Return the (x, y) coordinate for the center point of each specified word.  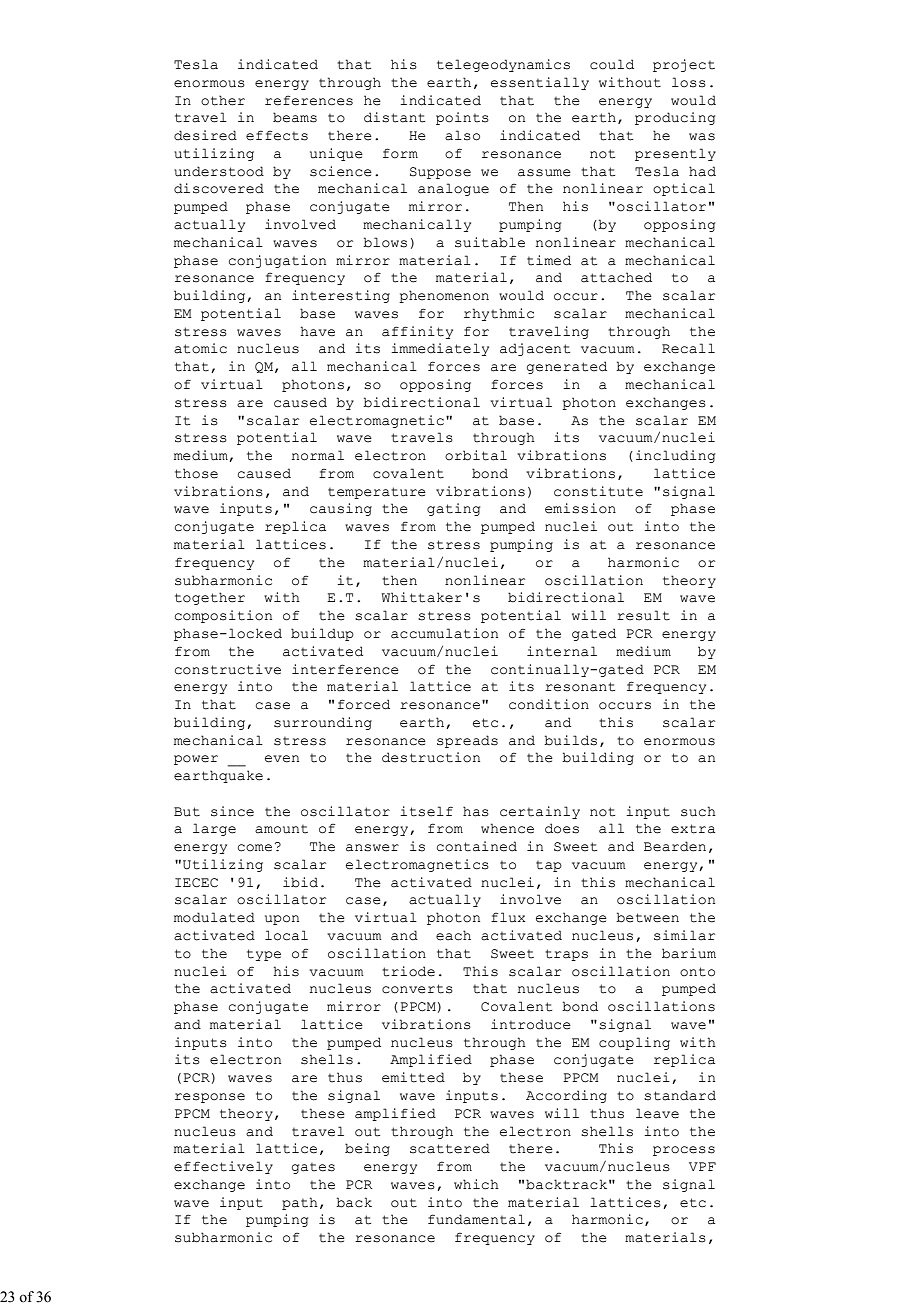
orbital (476, 455)
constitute (598, 491)
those (196, 473)
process (684, 1151)
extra (693, 829)
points (462, 118)
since (232, 811)
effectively (223, 1167)
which (476, 1184)
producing (675, 118)
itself (426, 811)
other (223, 100)
